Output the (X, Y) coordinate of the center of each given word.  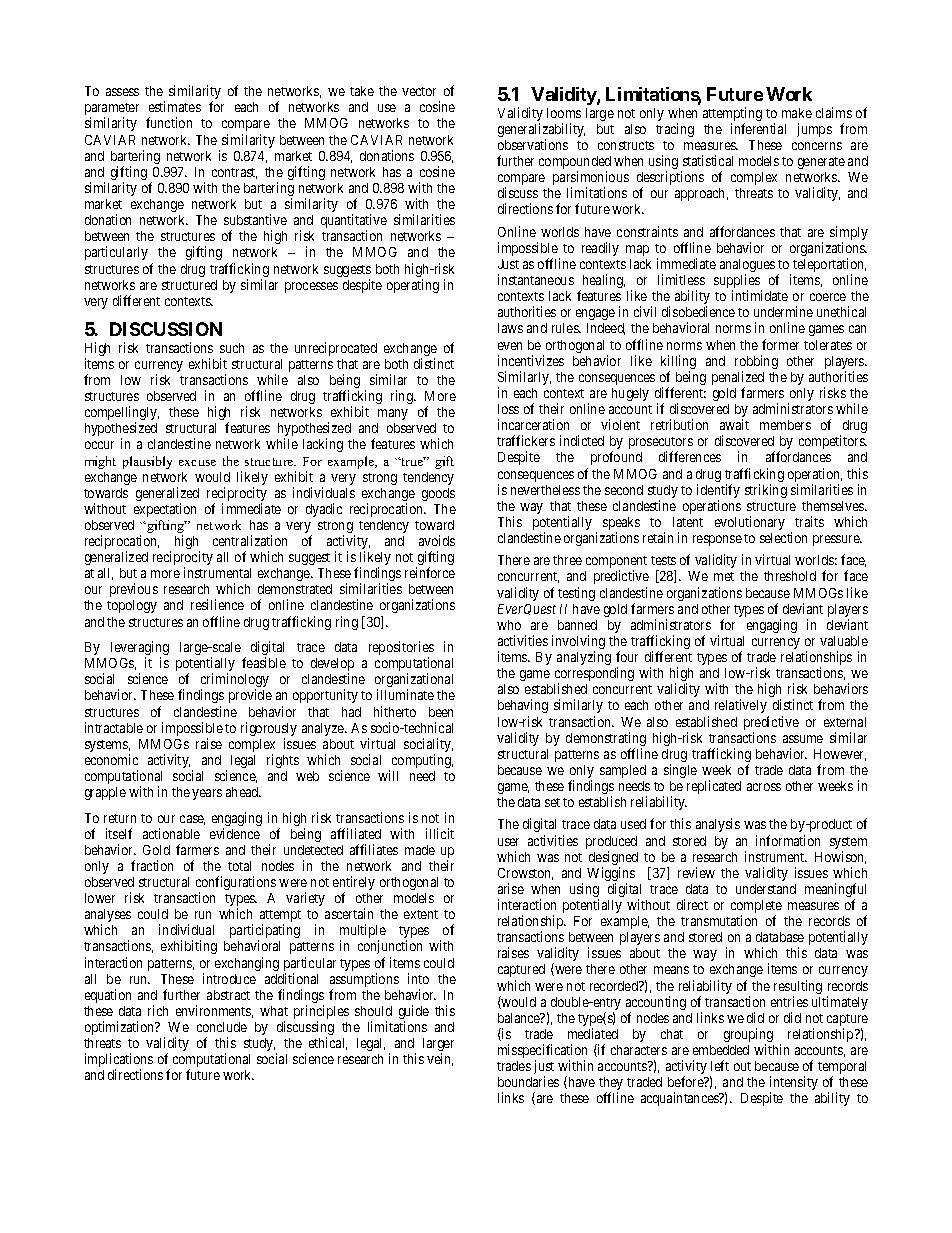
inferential (758, 128)
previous (134, 590)
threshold (790, 576)
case (192, 820)
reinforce (430, 572)
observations (533, 144)
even (510, 346)
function (169, 122)
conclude (222, 1027)
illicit (440, 833)
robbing (756, 363)
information (788, 840)
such (232, 348)
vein (440, 1059)
